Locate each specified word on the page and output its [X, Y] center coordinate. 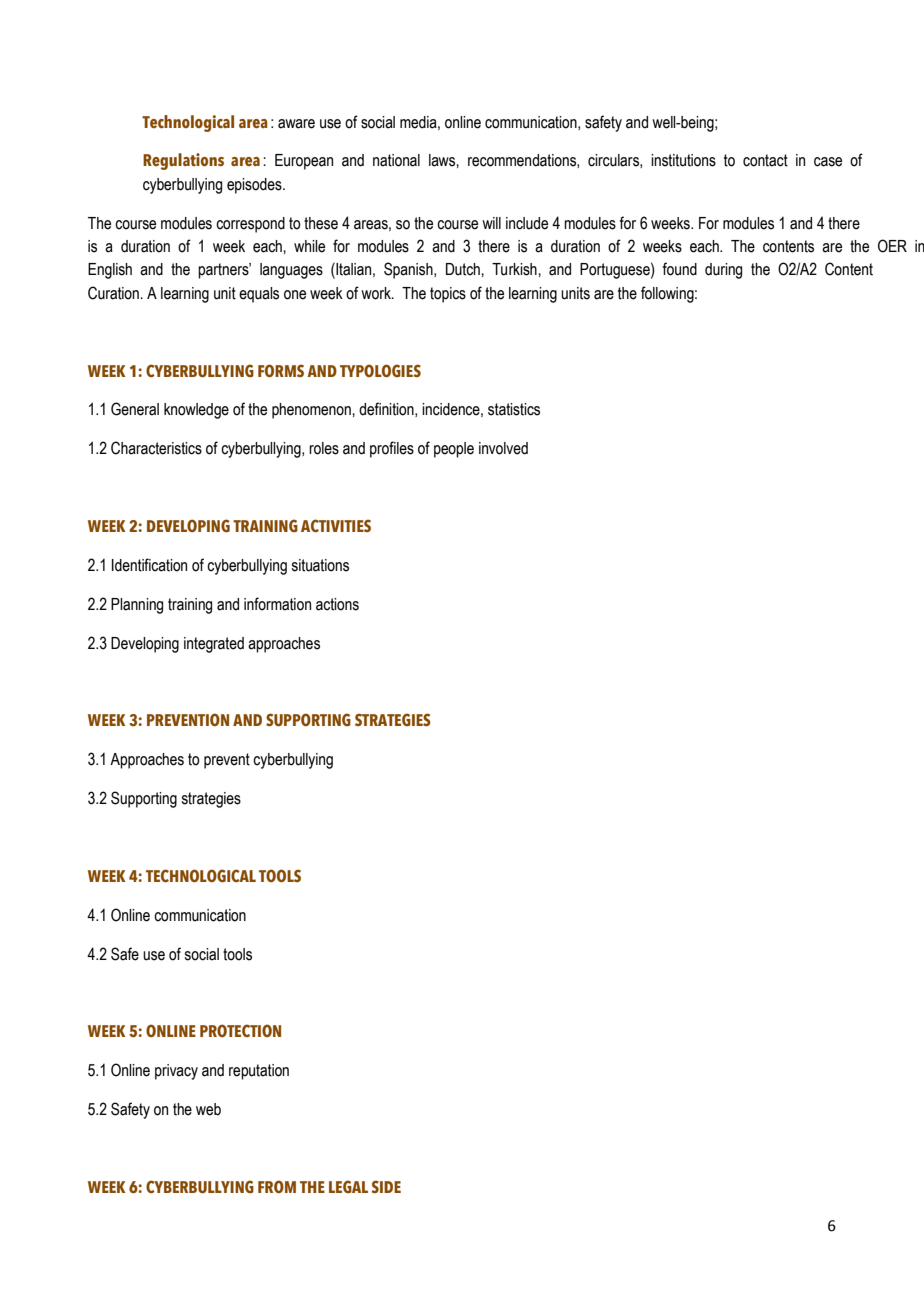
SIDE [386, 1186]
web [208, 1109]
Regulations [183, 161]
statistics [514, 409]
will [491, 223]
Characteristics [156, 448]
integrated [214, 645]
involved [503, 448]
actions [337, 604]
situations [320, 565]
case [828, 162]
